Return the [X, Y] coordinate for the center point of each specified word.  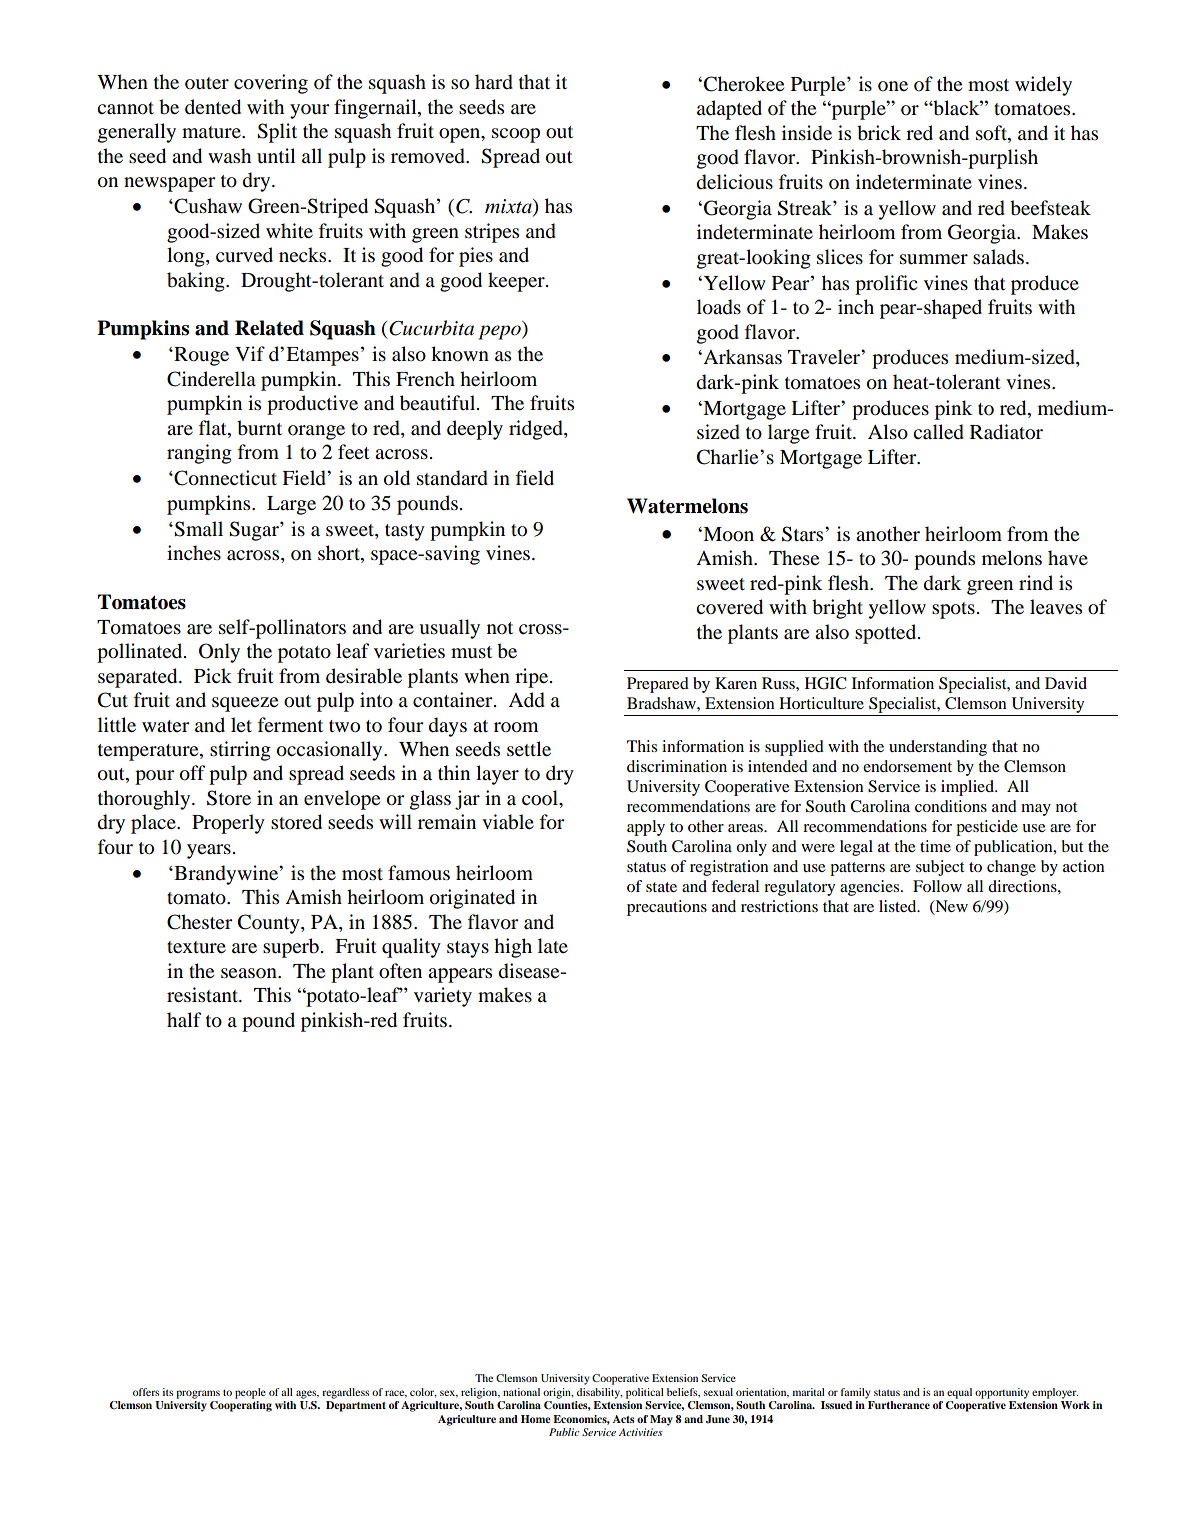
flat [214, 429]
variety [443, 997]
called [938, 432]
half [184, 1019]
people [250, 1393]
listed [899, 906]
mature [212, 132]
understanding [938, 748]
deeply [475, 430]
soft [992, 133]
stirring [240, 751]
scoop [516, 135]
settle [529, 749]
